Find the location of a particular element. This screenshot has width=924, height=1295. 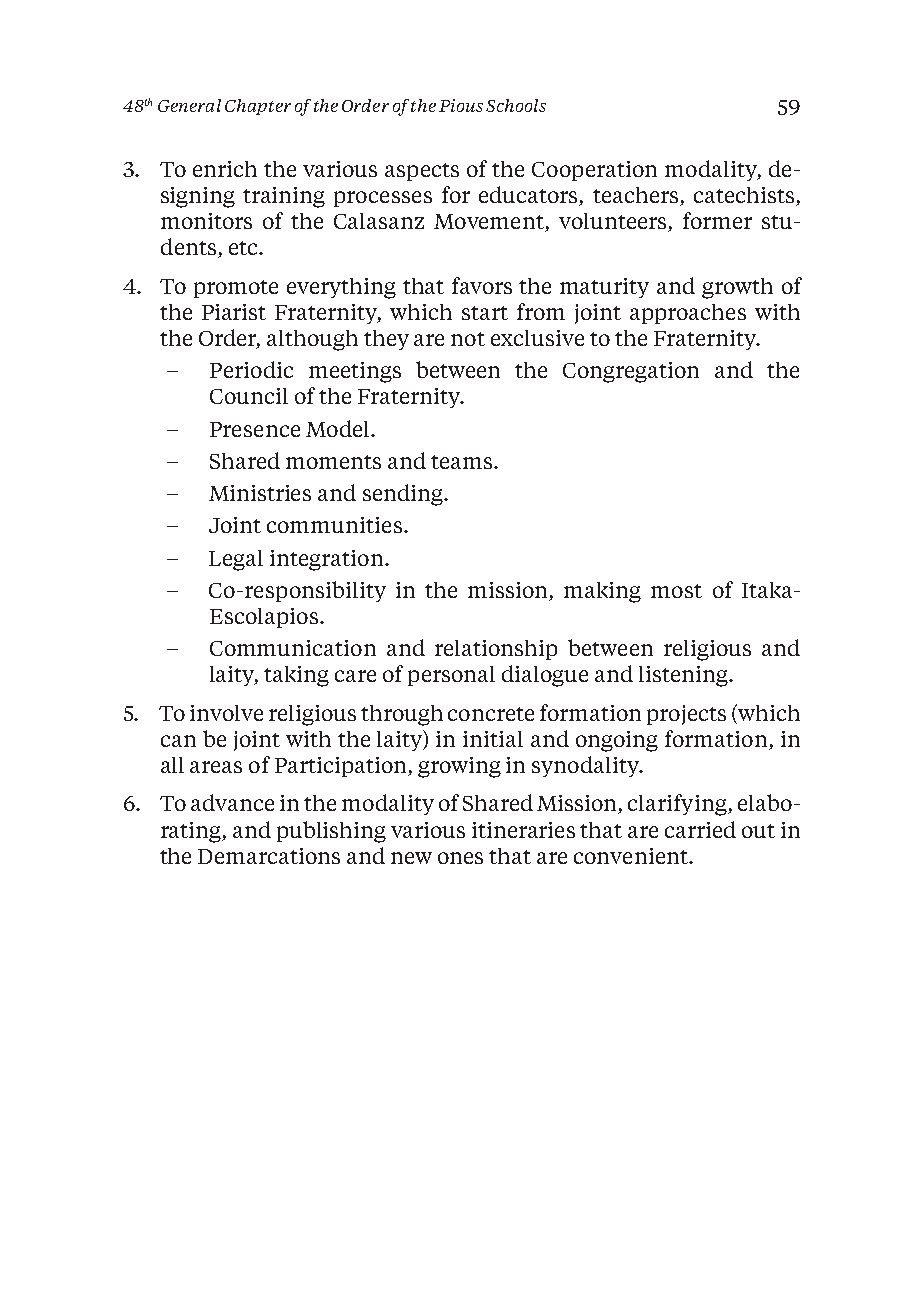

Congregation is located at coordinates (631, 372).
